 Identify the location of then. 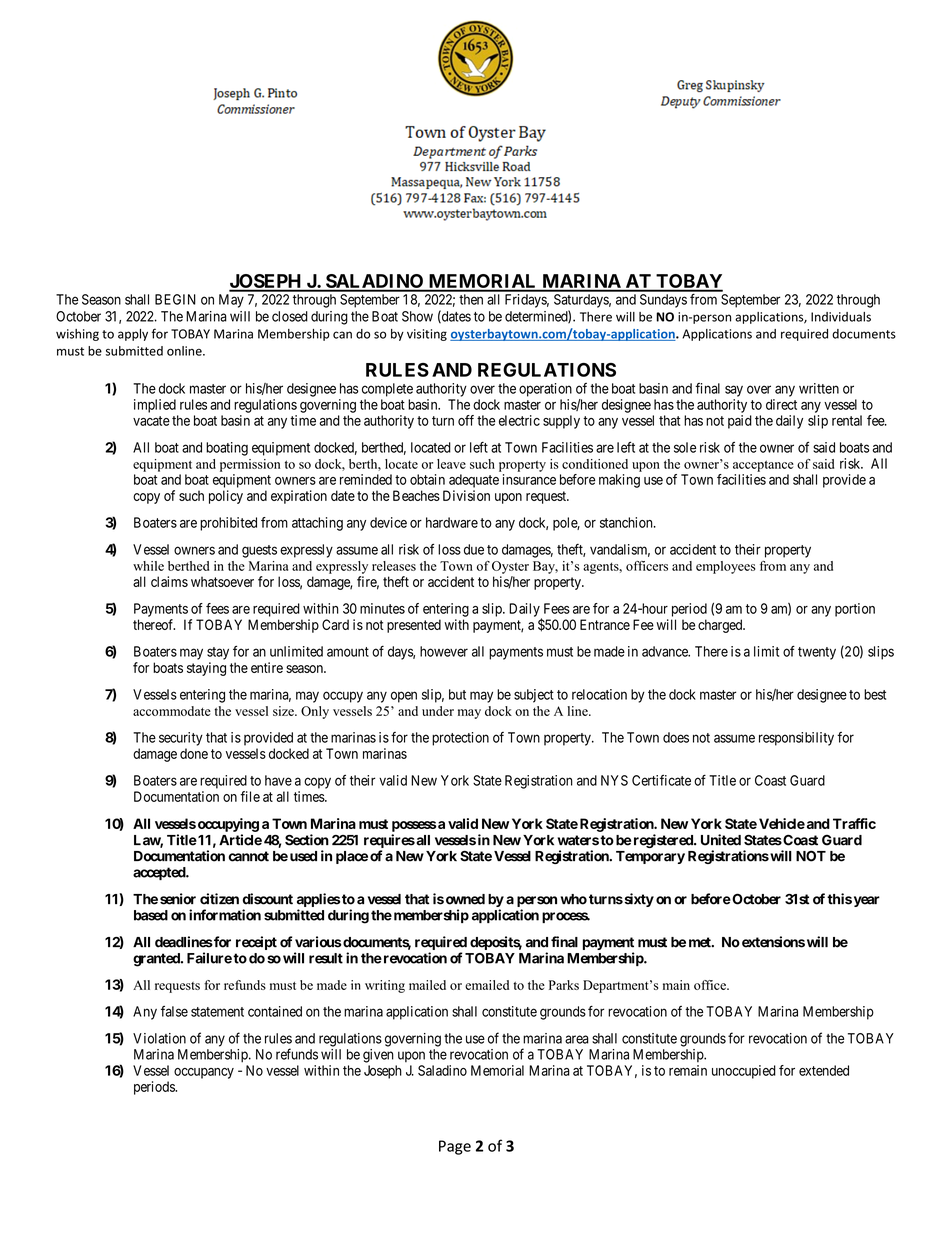
(471, 299).
